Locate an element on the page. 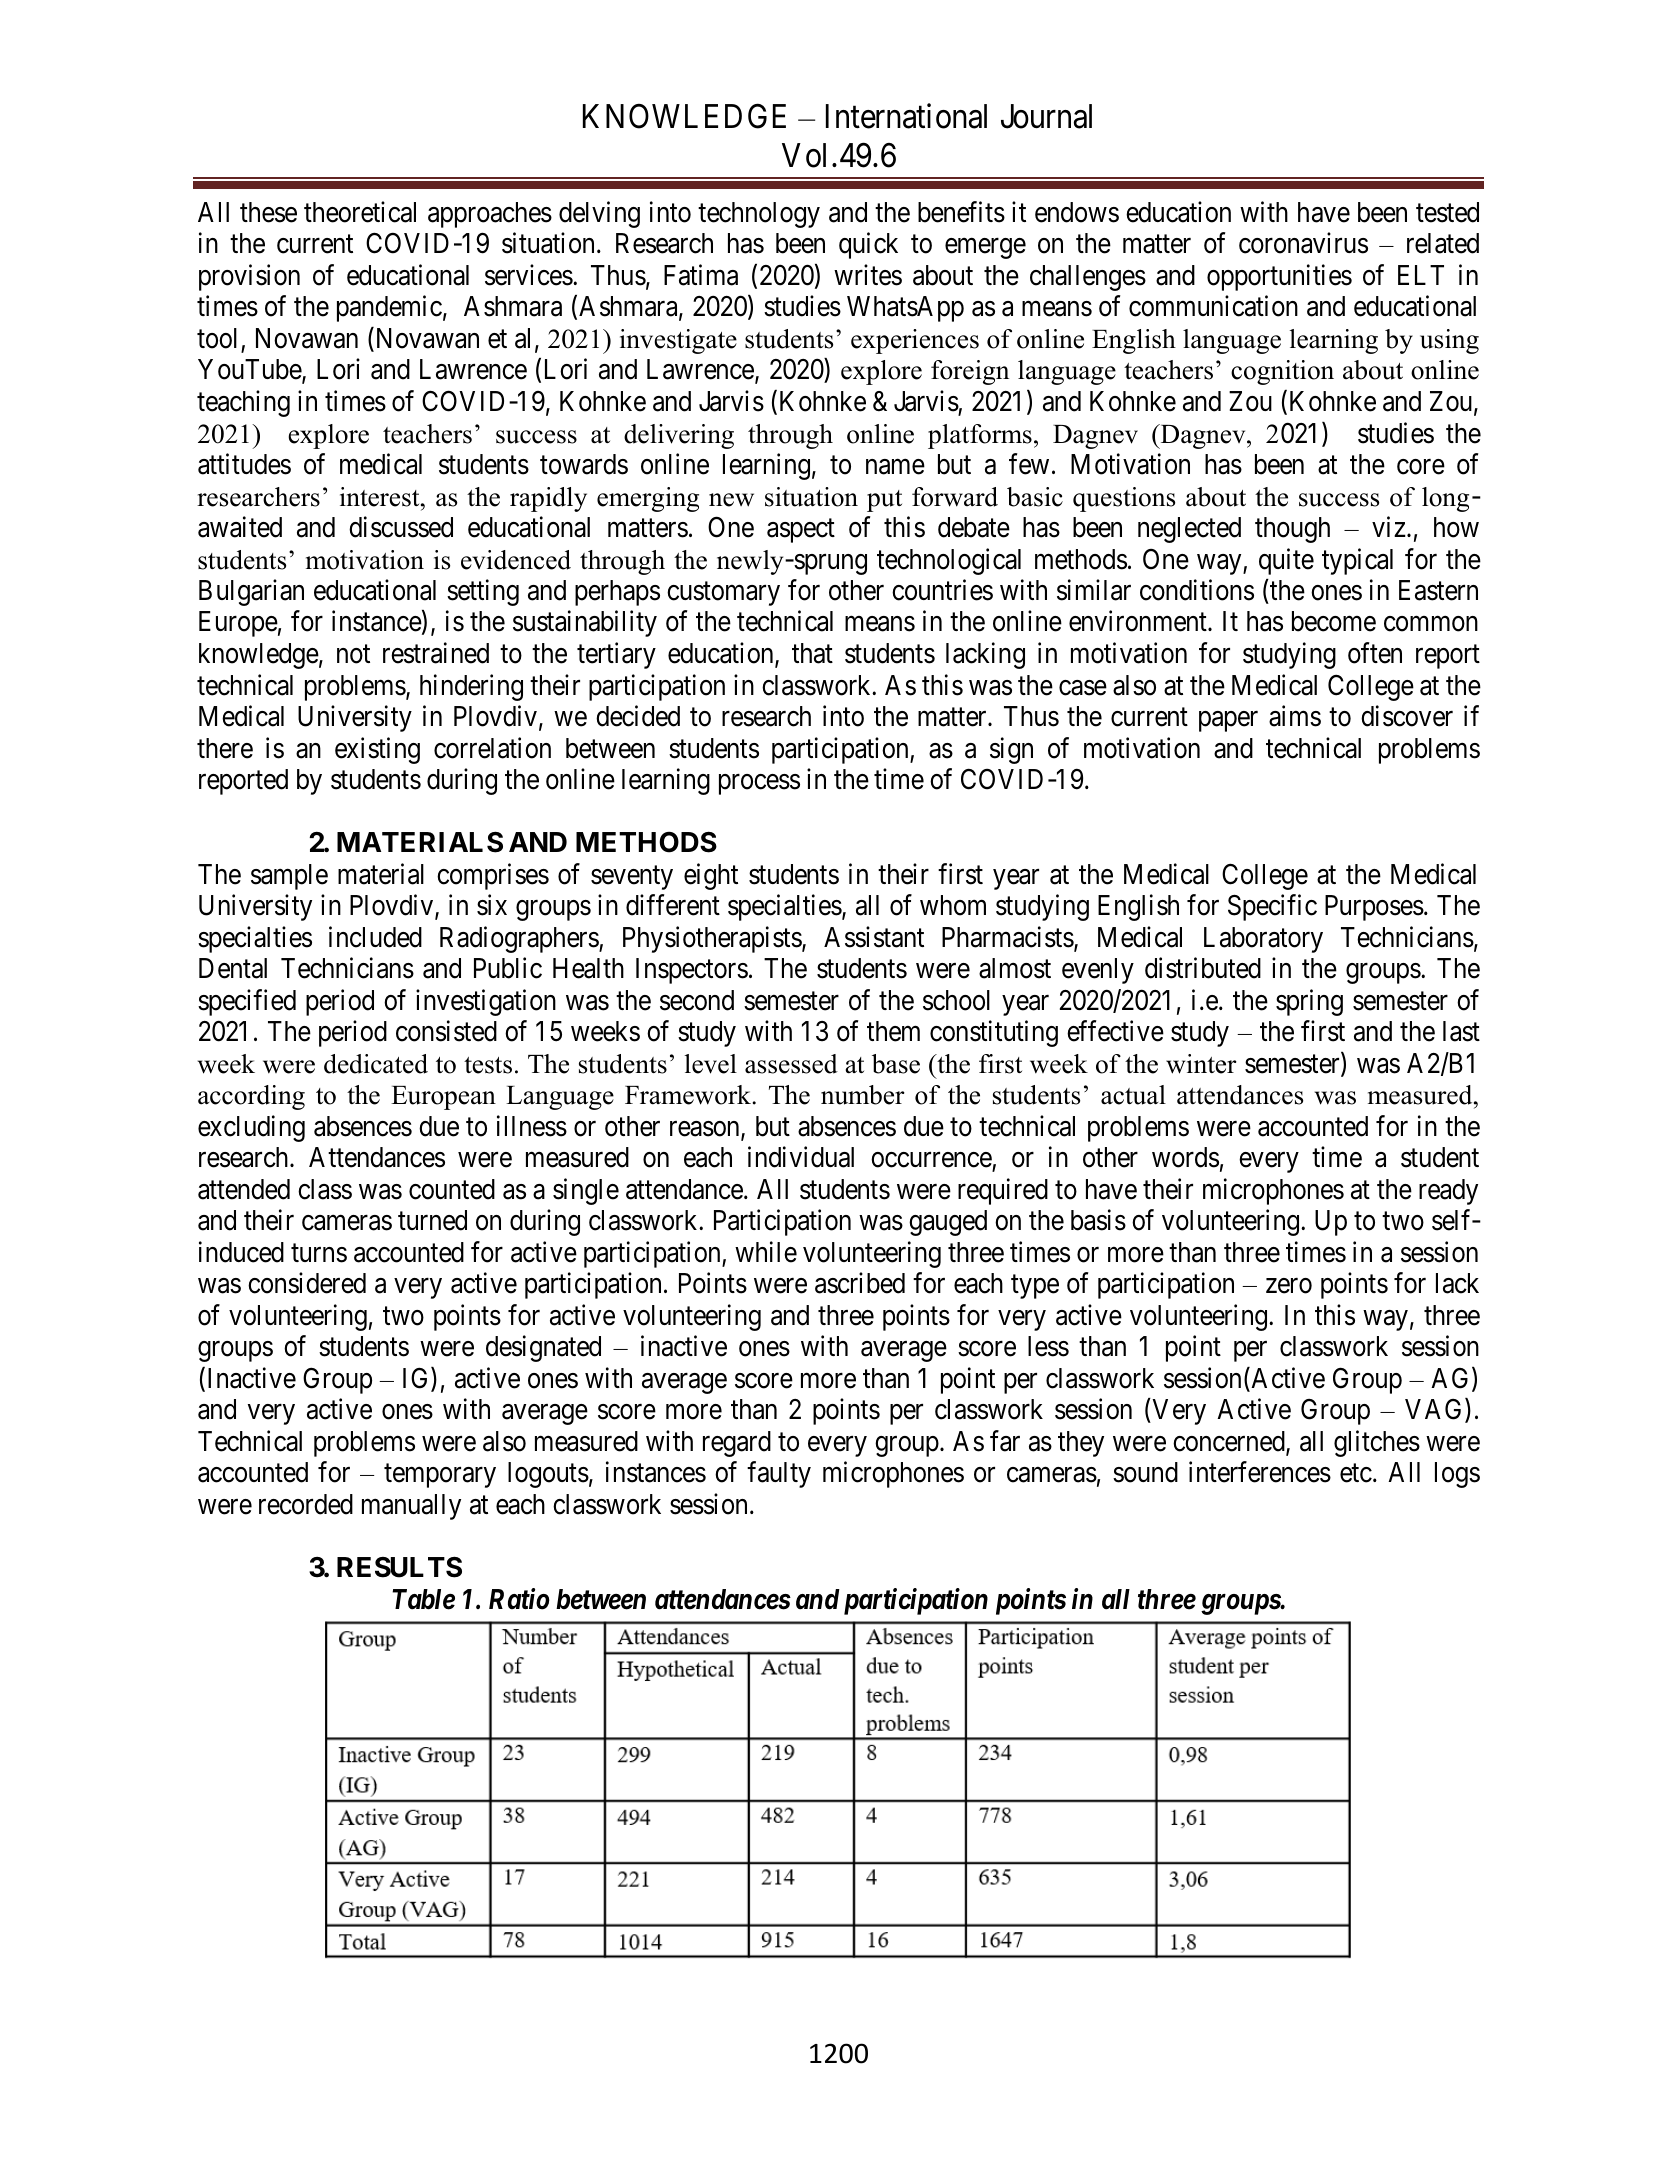  consisted is located at coordinates (446, 1031).
